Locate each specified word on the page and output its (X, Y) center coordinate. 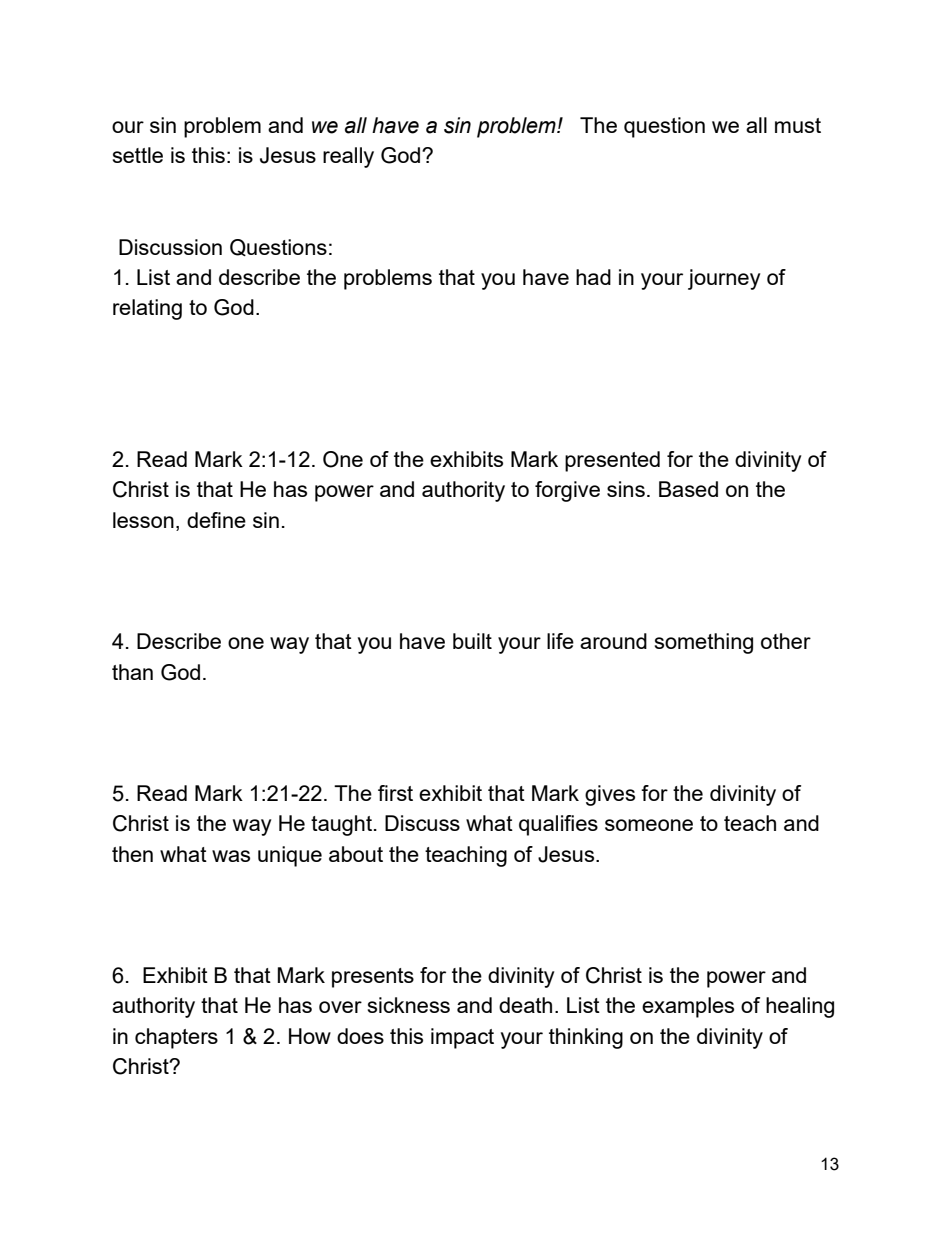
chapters (176, 1038)
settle (138, 155)
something (704, 643)
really (348, 157)
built (472, 641)
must (798, 125)
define (216, 520)
